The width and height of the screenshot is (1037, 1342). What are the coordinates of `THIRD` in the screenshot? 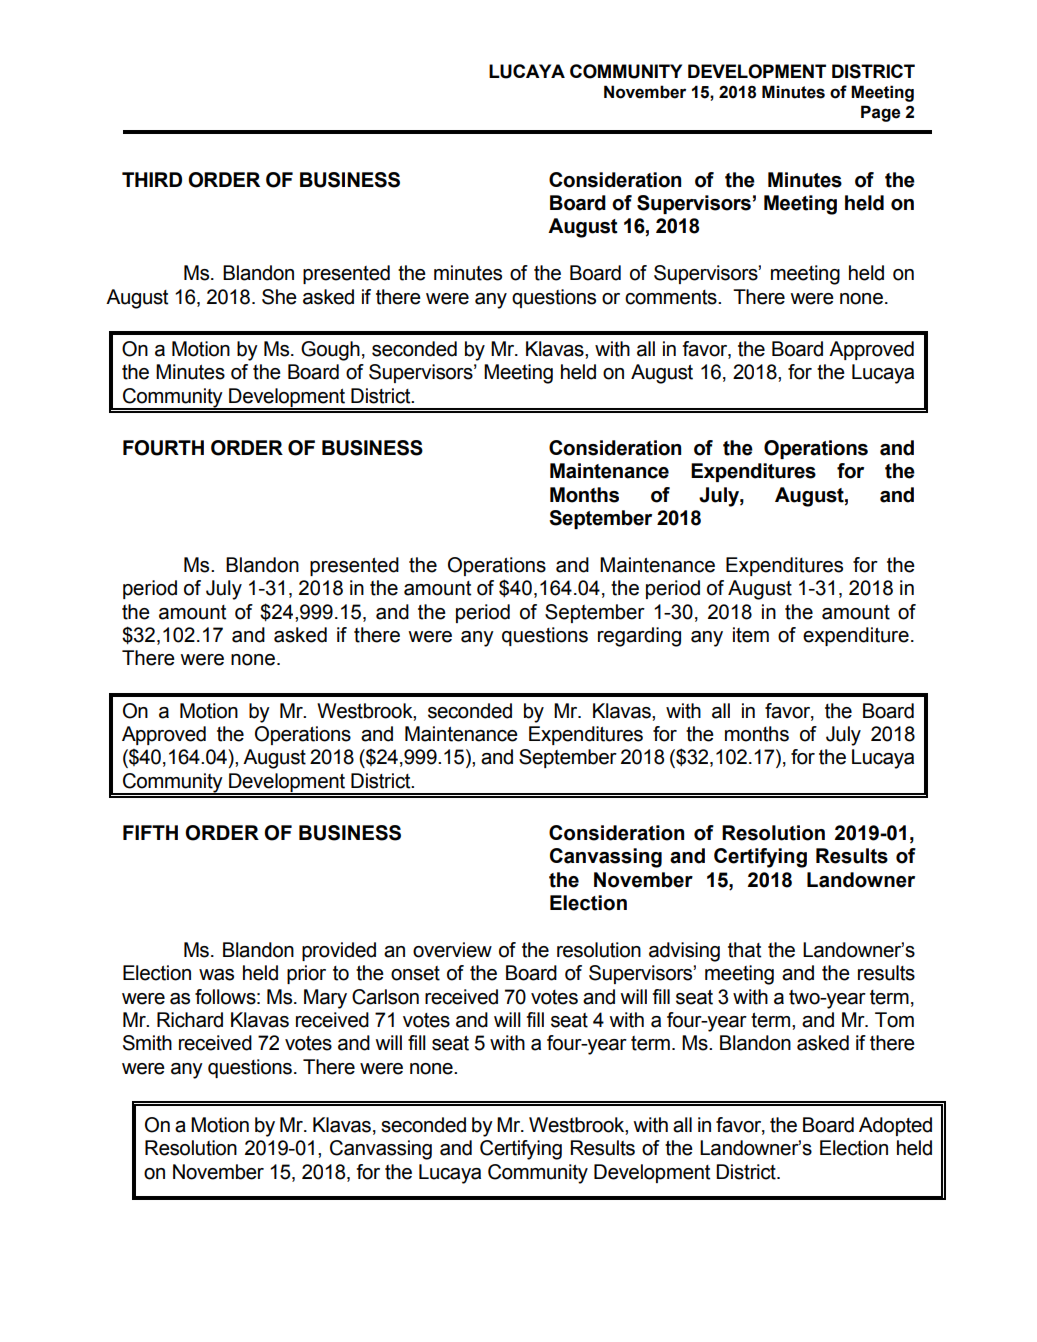 It's located at (152, 179).
